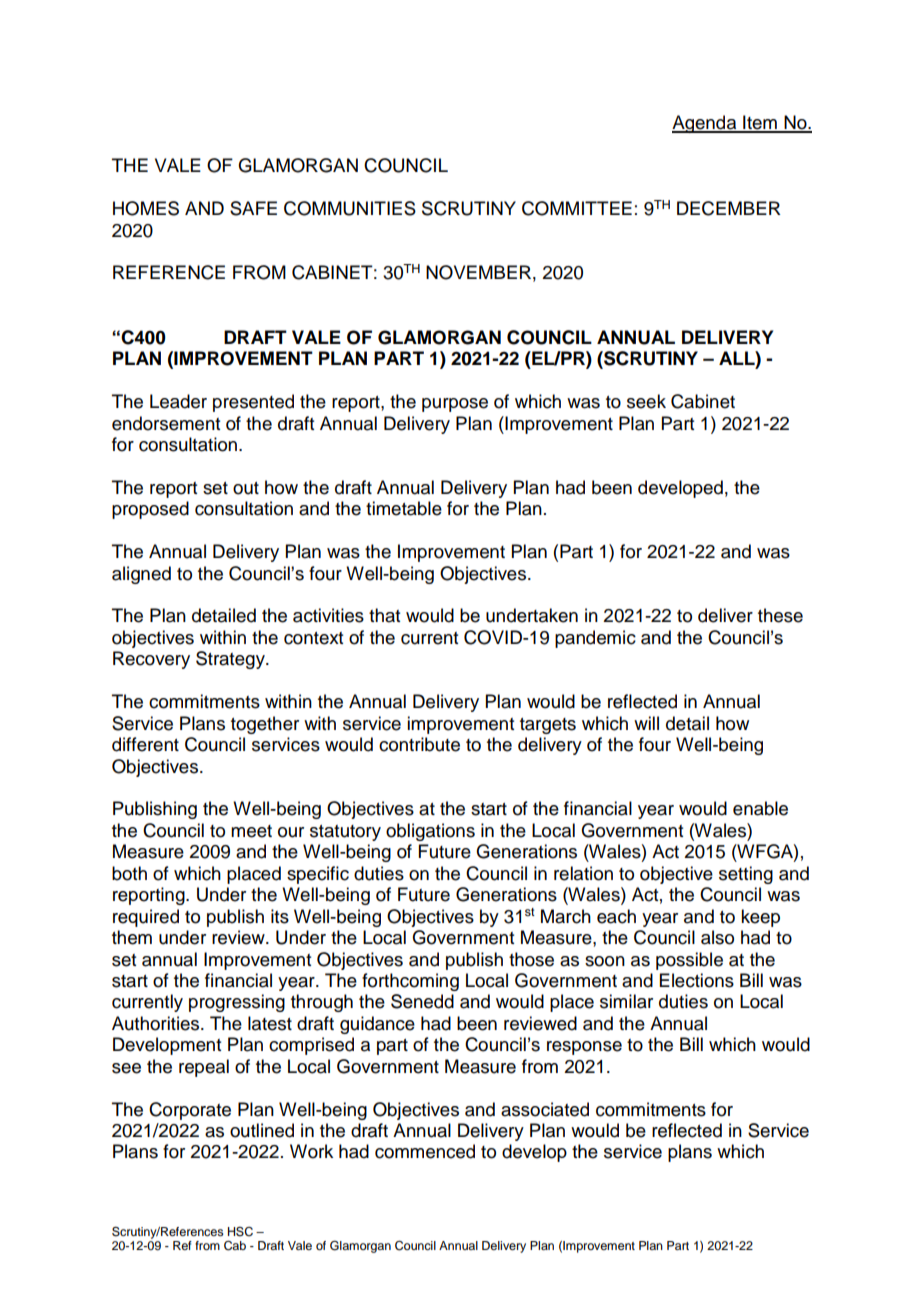 This document has width=924, height=1308. What do you see at coordinates (350, 208) in the document?
I see `COMMUNITIES` at bounding box center [350, 208].
